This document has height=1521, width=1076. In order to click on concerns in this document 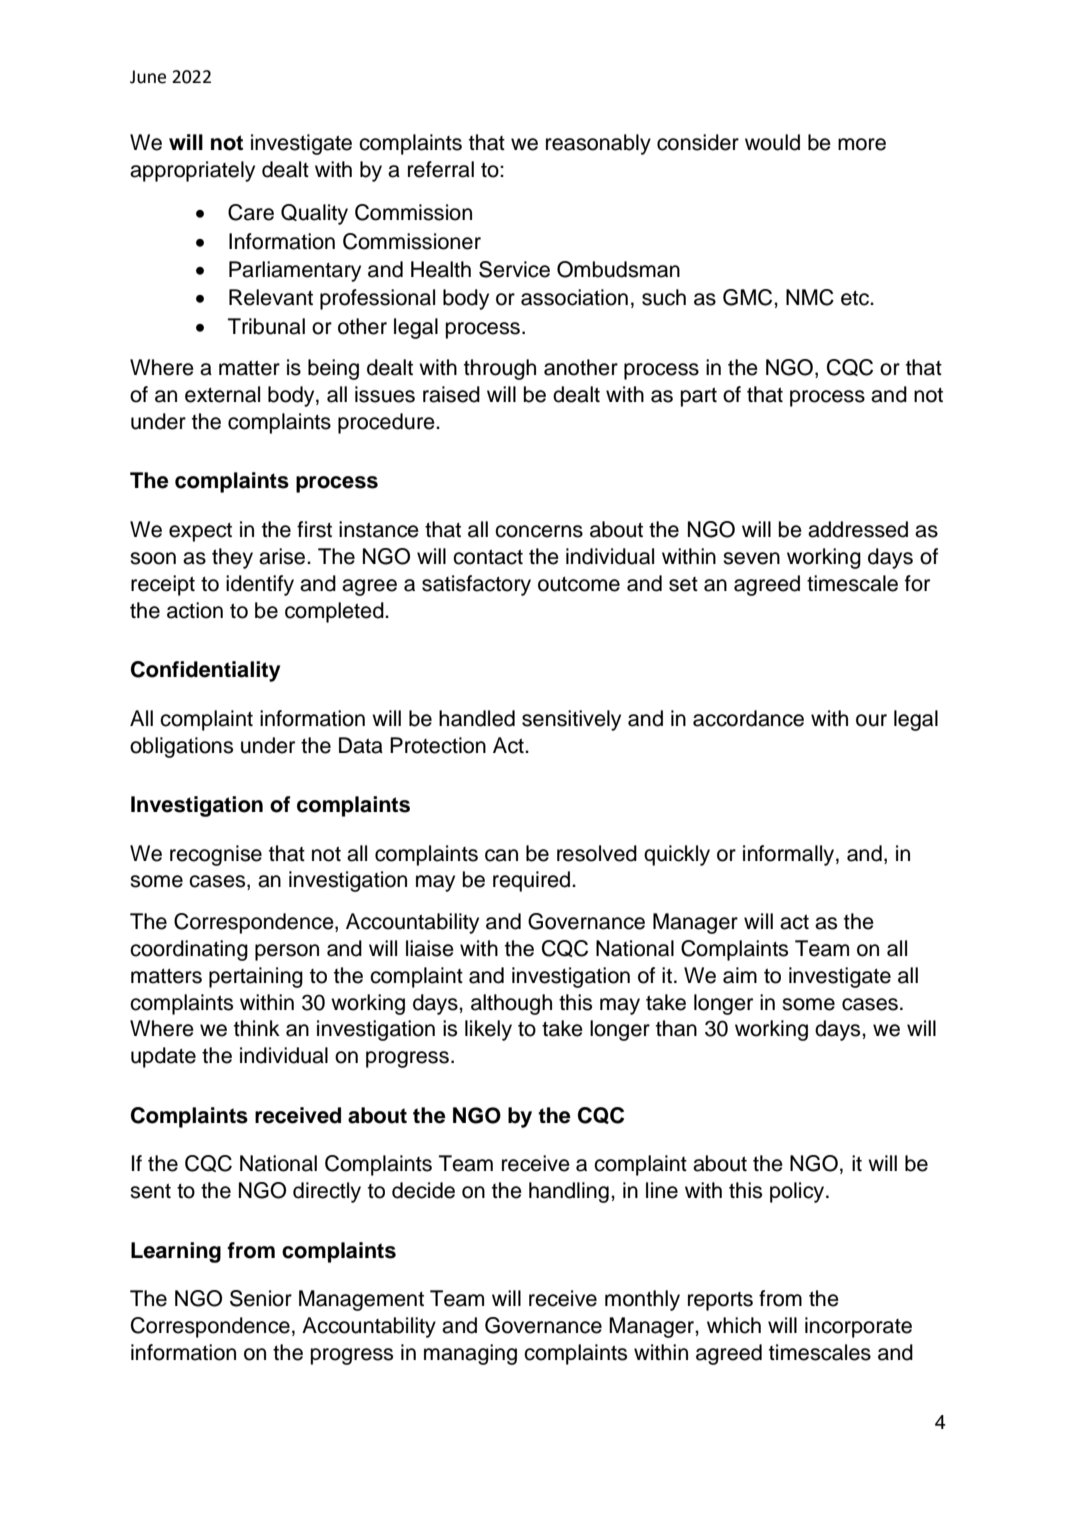, I will do `click(539, 531)`.
